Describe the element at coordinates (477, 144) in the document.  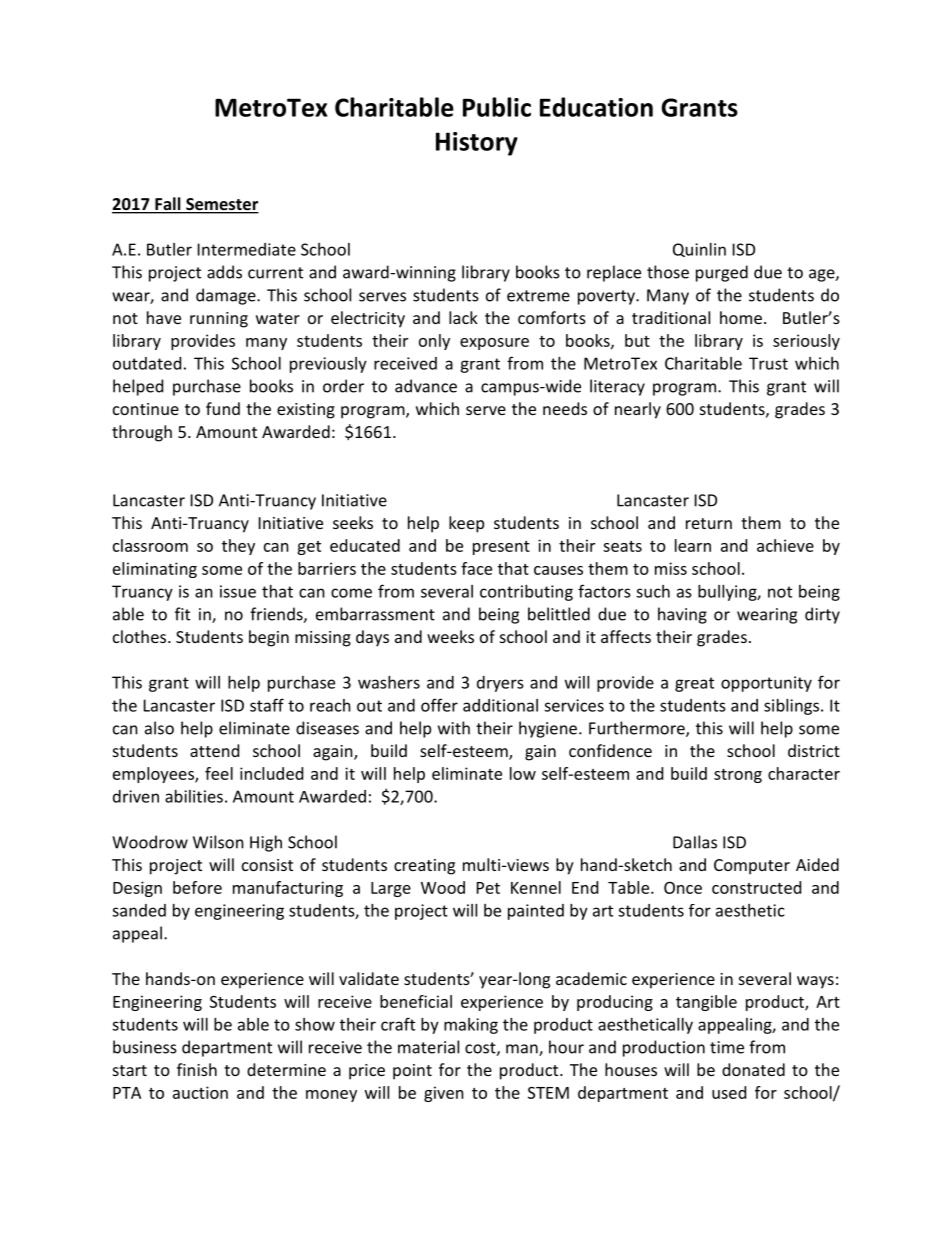
I see `History` at that location.
